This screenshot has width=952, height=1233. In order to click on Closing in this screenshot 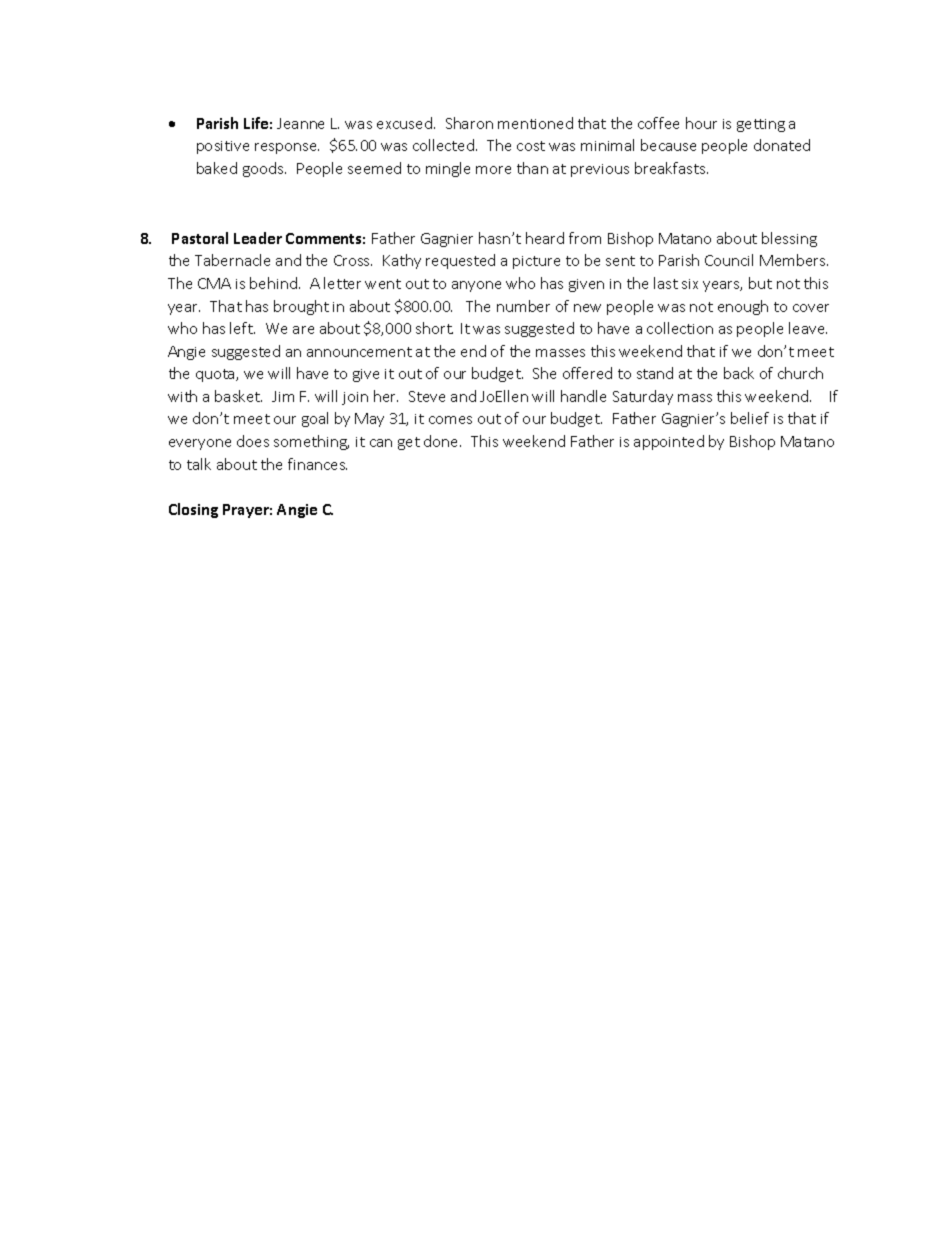, I will do `click(193, 510)`.
